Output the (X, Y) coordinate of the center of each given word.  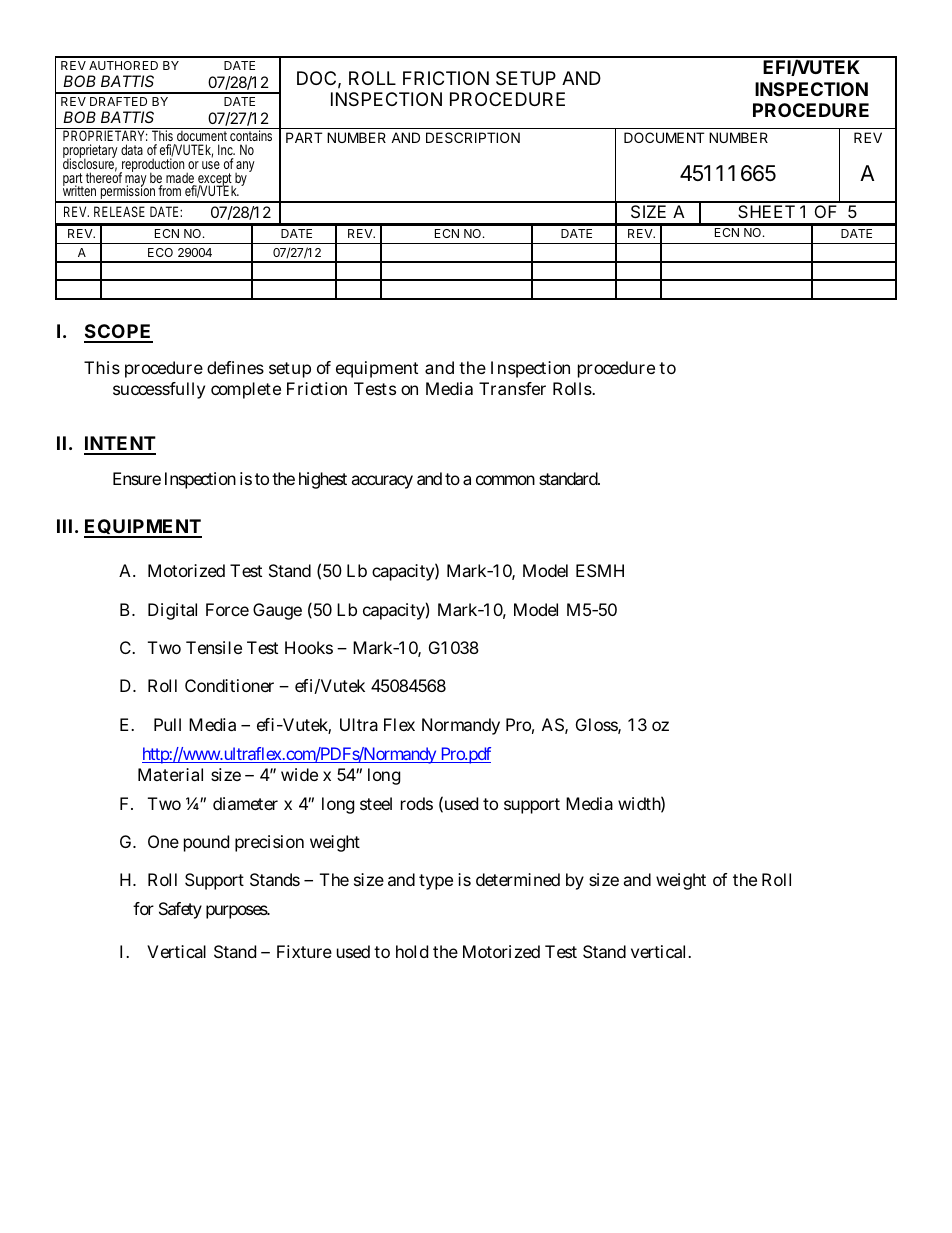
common (505, 480)
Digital (172, 611)
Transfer (512, 388)
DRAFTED (118, 101)
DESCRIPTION (473, 137)
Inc (226, 149)
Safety (180, 910)
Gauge (277, 611)
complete (246, 390)
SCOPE (118, 333)
